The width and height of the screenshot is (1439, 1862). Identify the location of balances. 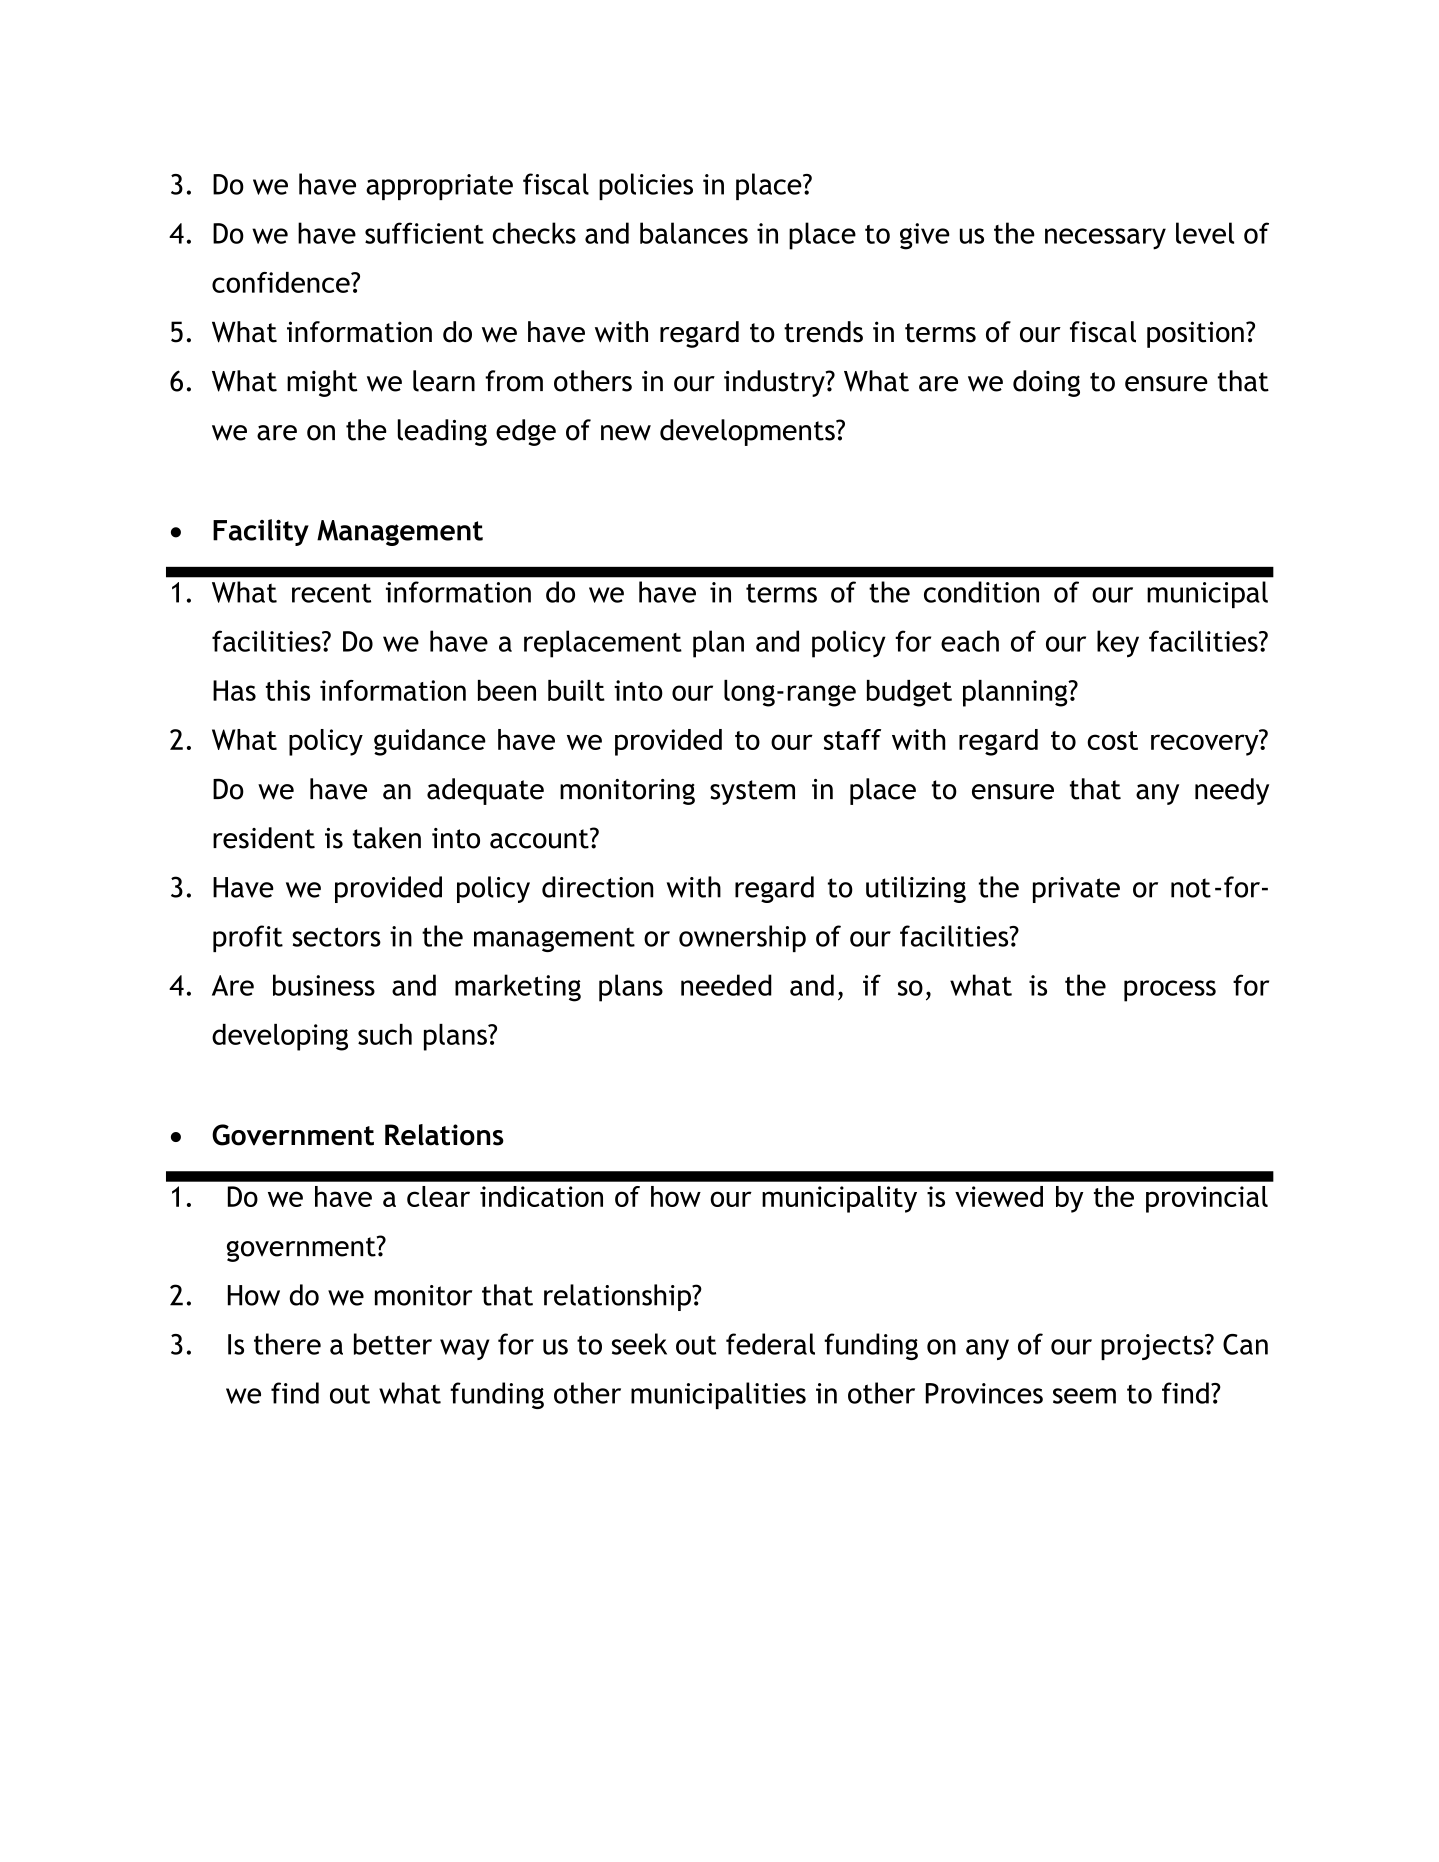
(694, 233).
